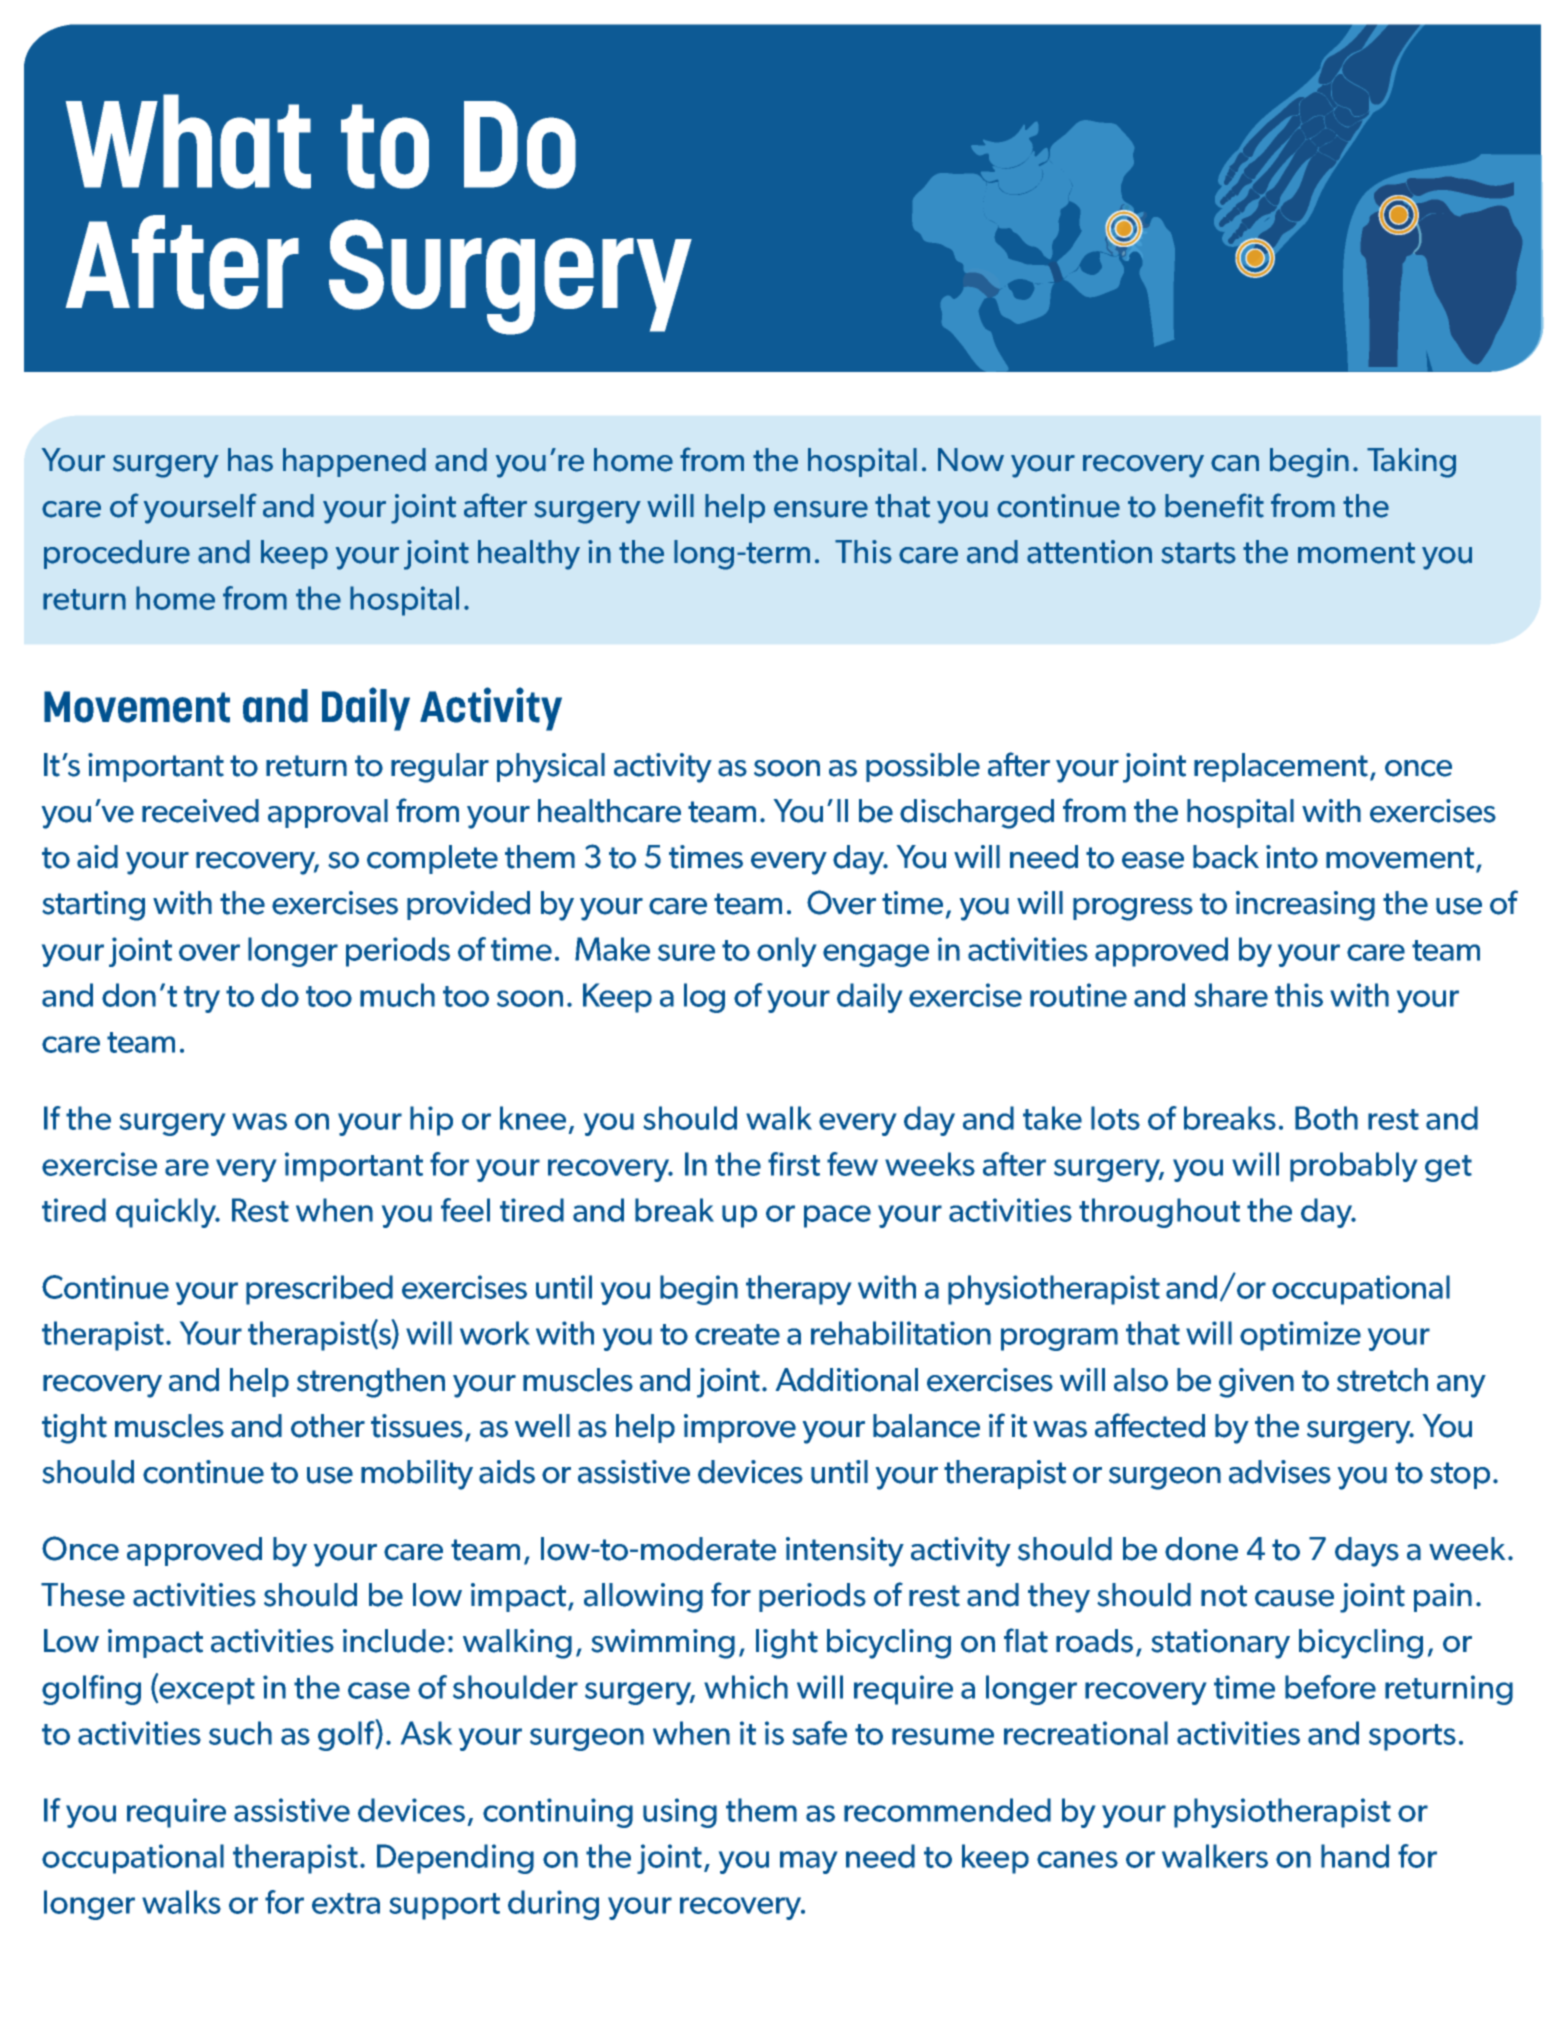  I want to click on extra, so click(346, 1903).
